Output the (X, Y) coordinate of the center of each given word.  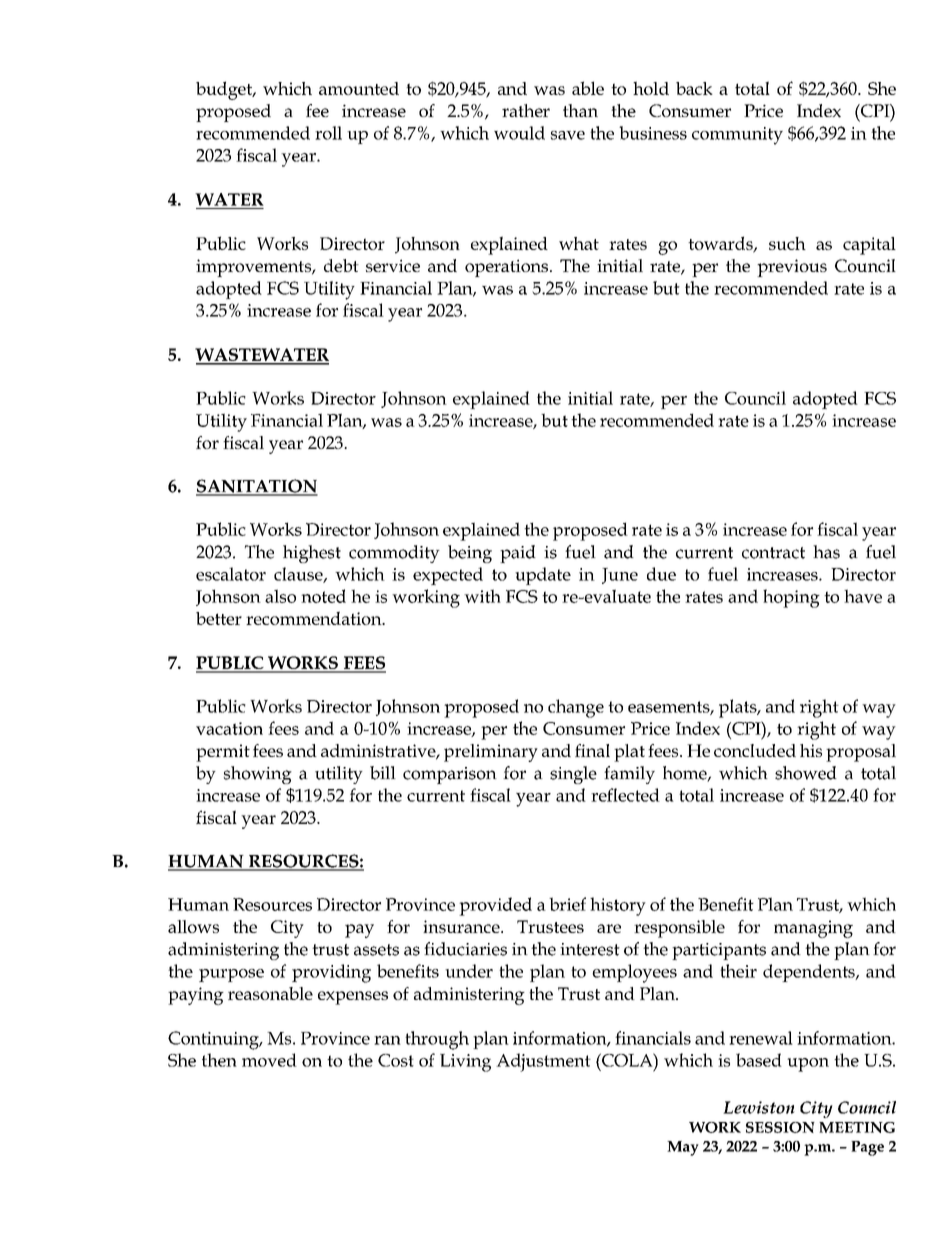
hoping (791, 598)
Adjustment (543, 1062)
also (280, 596)
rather (526, 110)
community (737, 136)
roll (328, 133)
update (543, 576)
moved (269, 1060)
